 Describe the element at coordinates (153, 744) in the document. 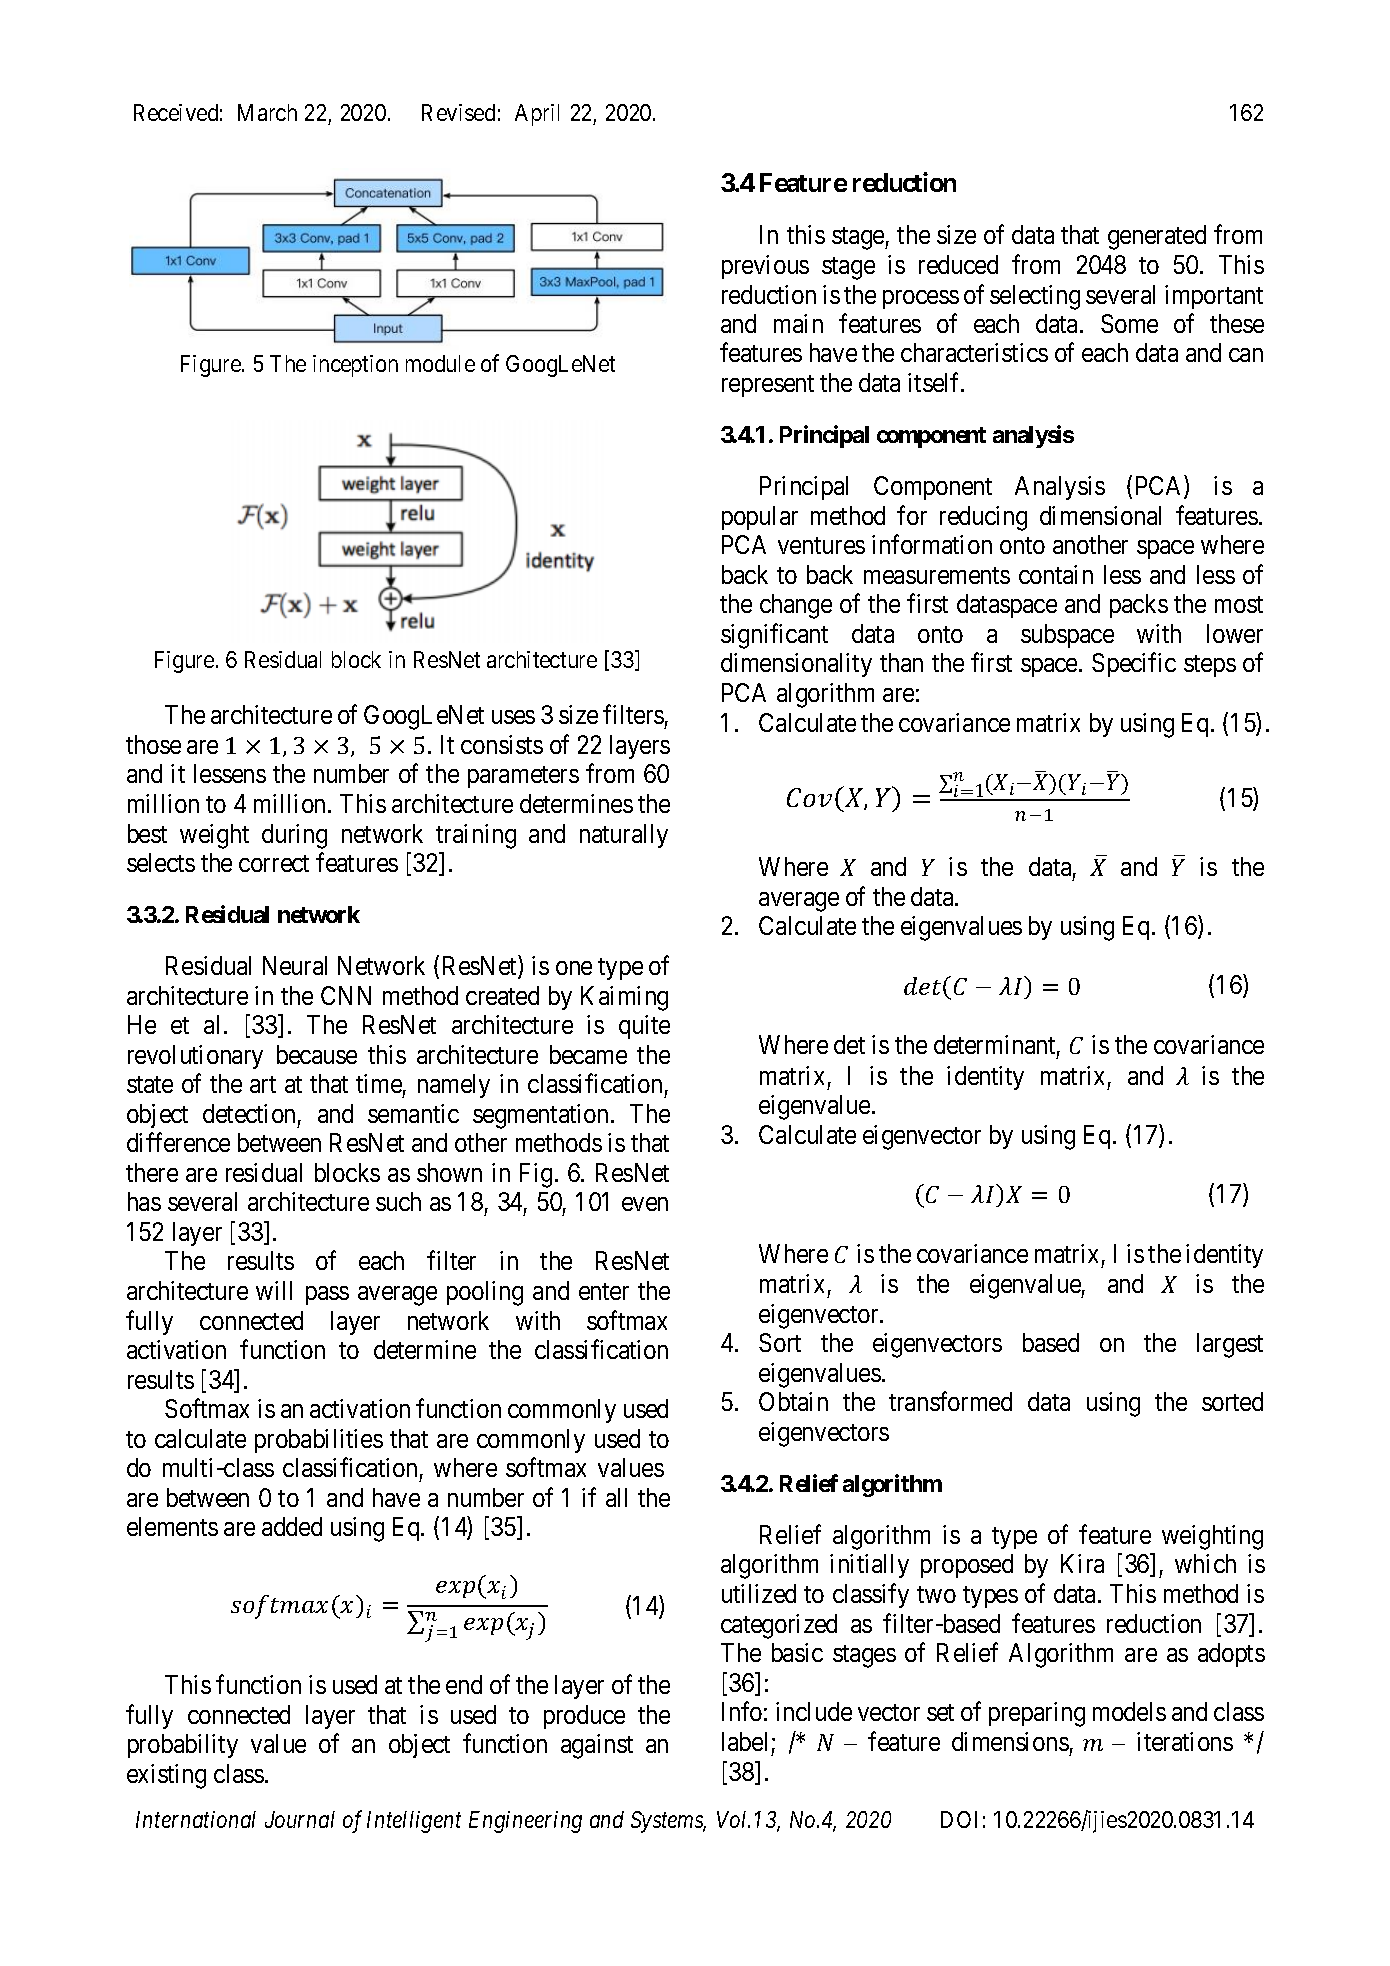

I see `those` at that location.
